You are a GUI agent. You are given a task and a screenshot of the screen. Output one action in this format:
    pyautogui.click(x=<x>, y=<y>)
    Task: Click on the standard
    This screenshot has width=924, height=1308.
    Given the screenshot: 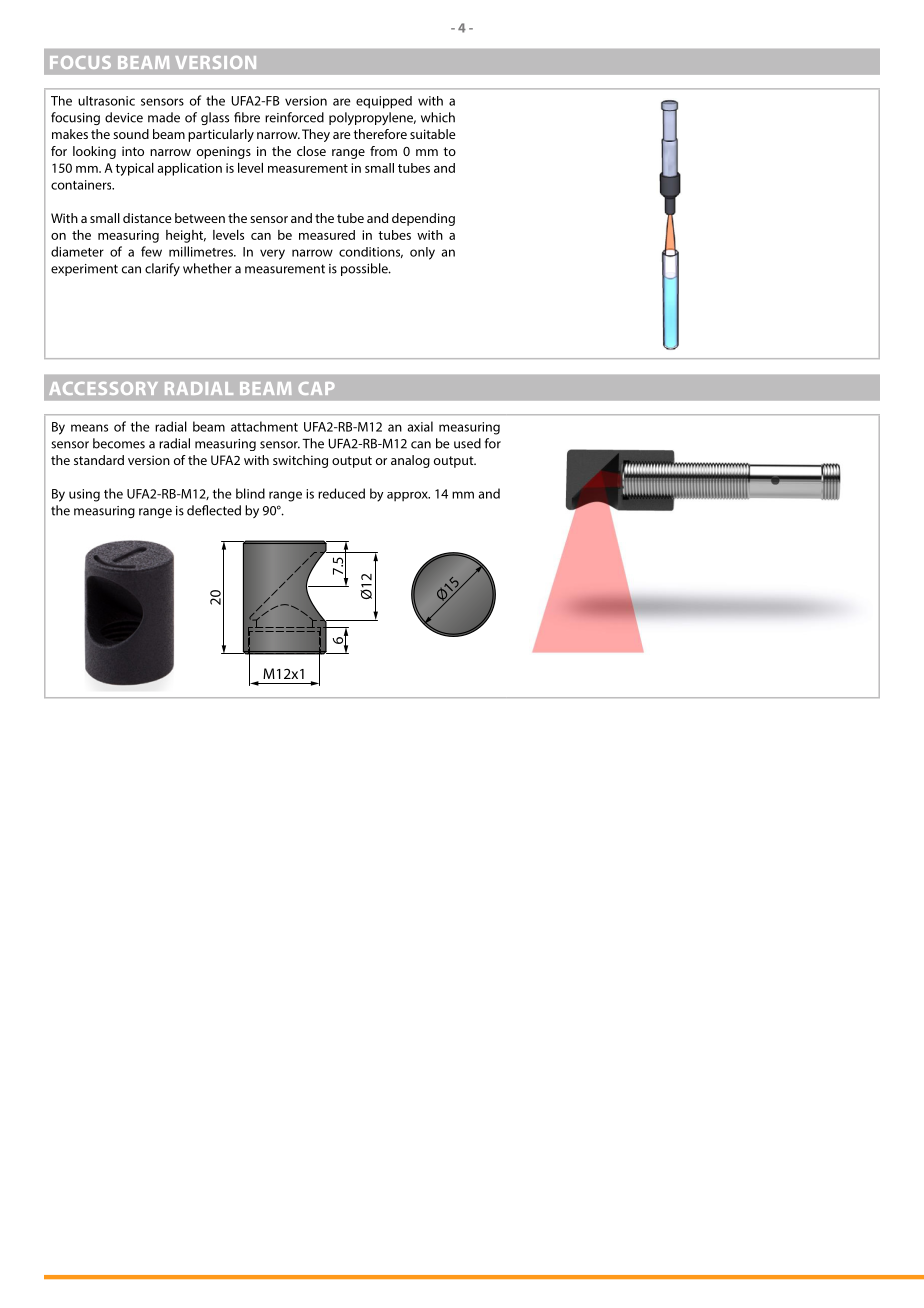 What is the action you would take?
    pyautogui.click(x=99, y=460)
